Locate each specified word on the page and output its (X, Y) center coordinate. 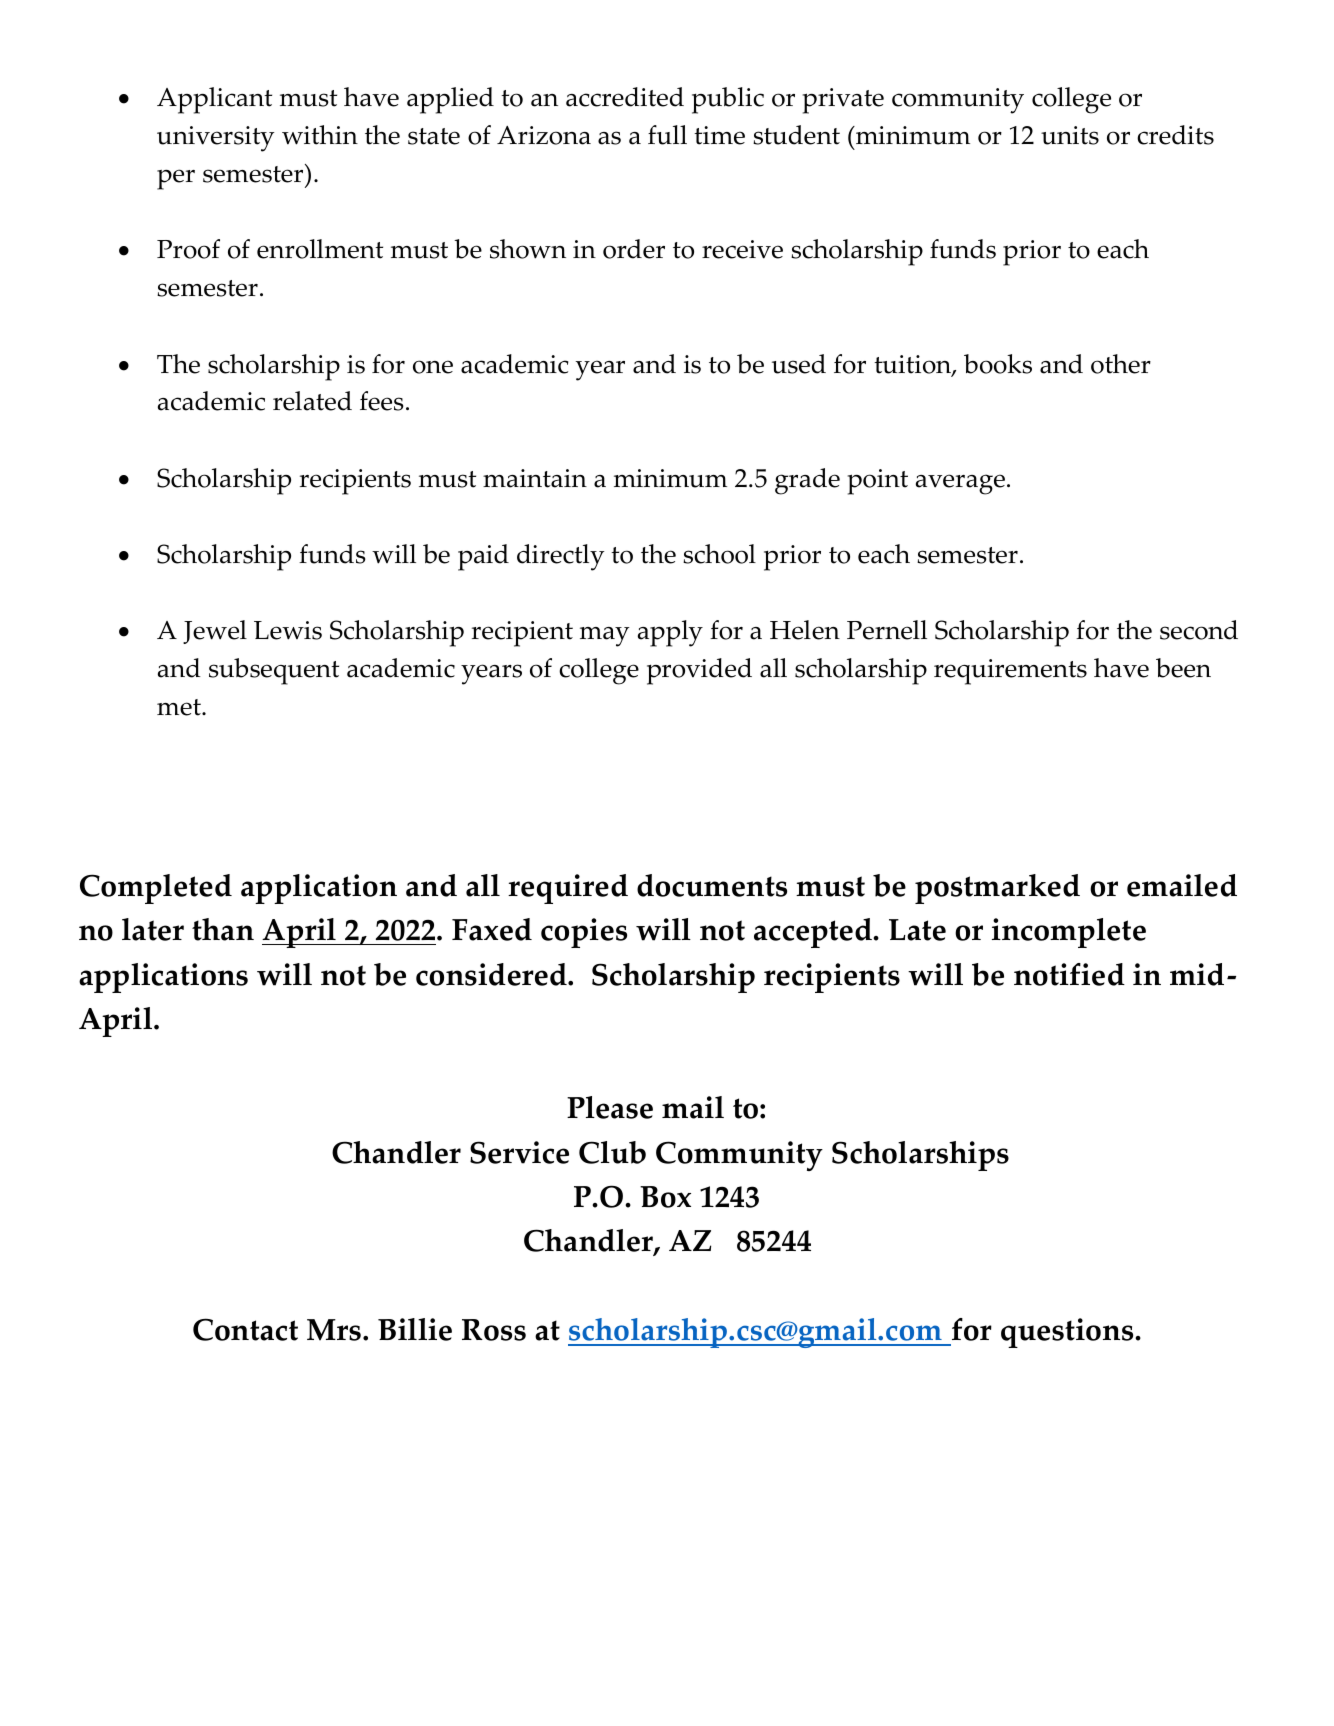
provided (699, 671)
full (667, 135)
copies (584, 933)
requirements (1010, 672)
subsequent (274, 671)
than (223, 929)
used (799, 364)
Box (665, 1197)
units (1070, 135)
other (1121, 364)
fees (382, 401)
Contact (245, 1329)
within (320, 135)
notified (1069, 974)
